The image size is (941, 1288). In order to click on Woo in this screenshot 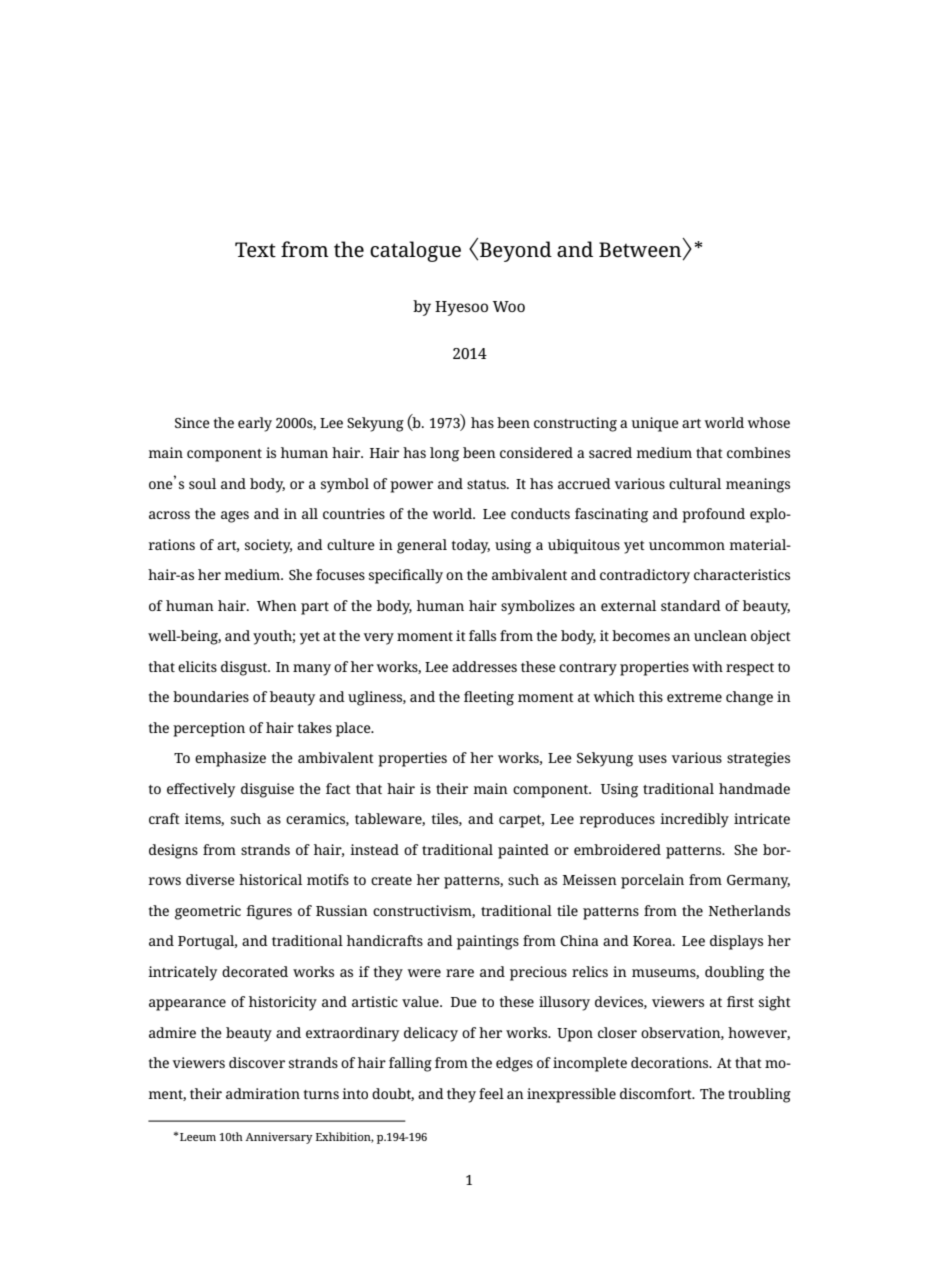, I will do `click(508, 306)`.
